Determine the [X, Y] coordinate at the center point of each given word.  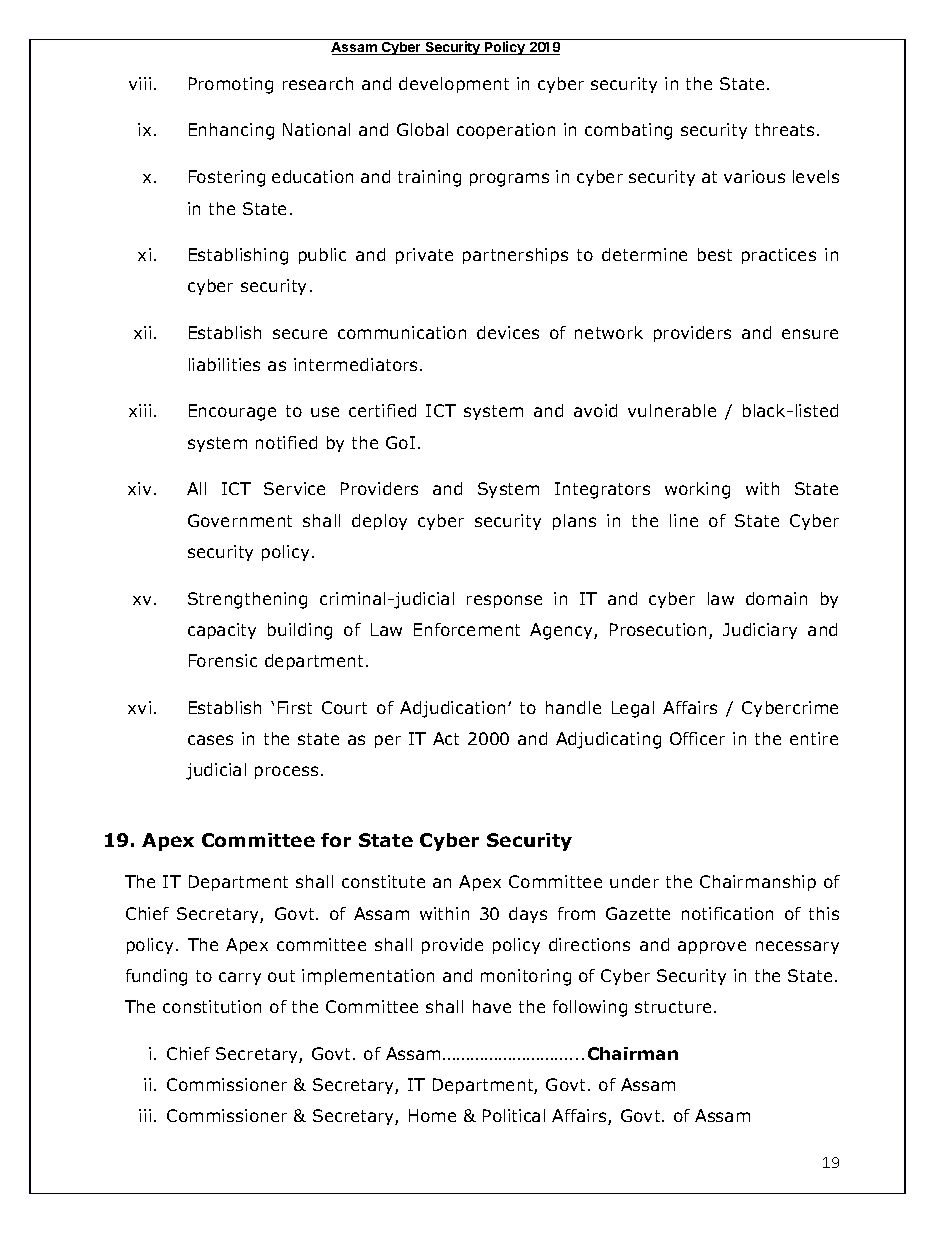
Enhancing [231, 131]
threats [784, 129]
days [528, 915]
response [504, 601]
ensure [810, 334]
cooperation [506, 131]
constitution [212, 1006]
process [286, 772]
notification [727, 913]
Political [514, 1115]
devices [508, 332]
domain [776, 598]
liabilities [224, 364]
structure [673, 1007]
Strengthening [247, 600]
